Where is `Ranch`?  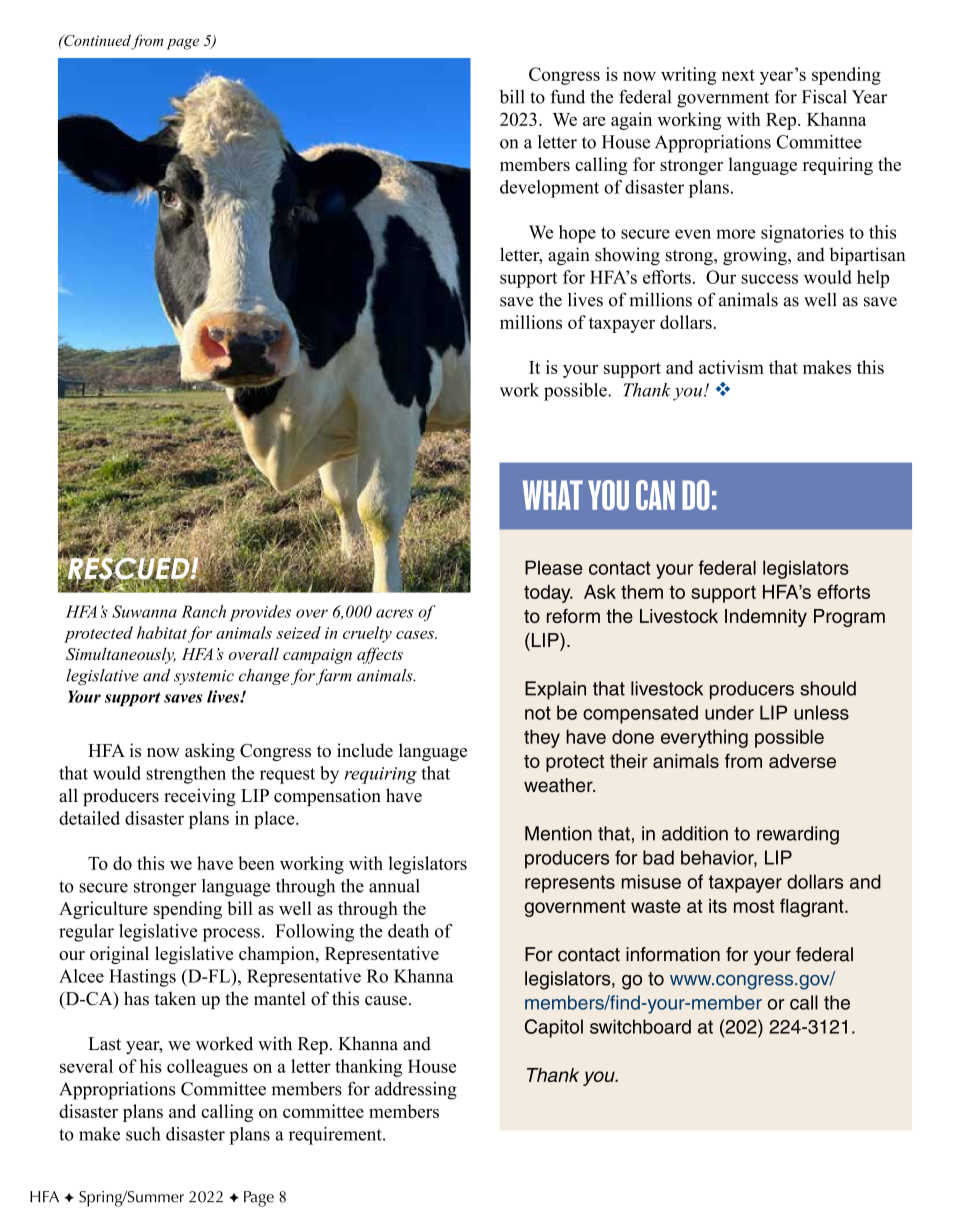
Ranch is located at coordinates (203, 611).
